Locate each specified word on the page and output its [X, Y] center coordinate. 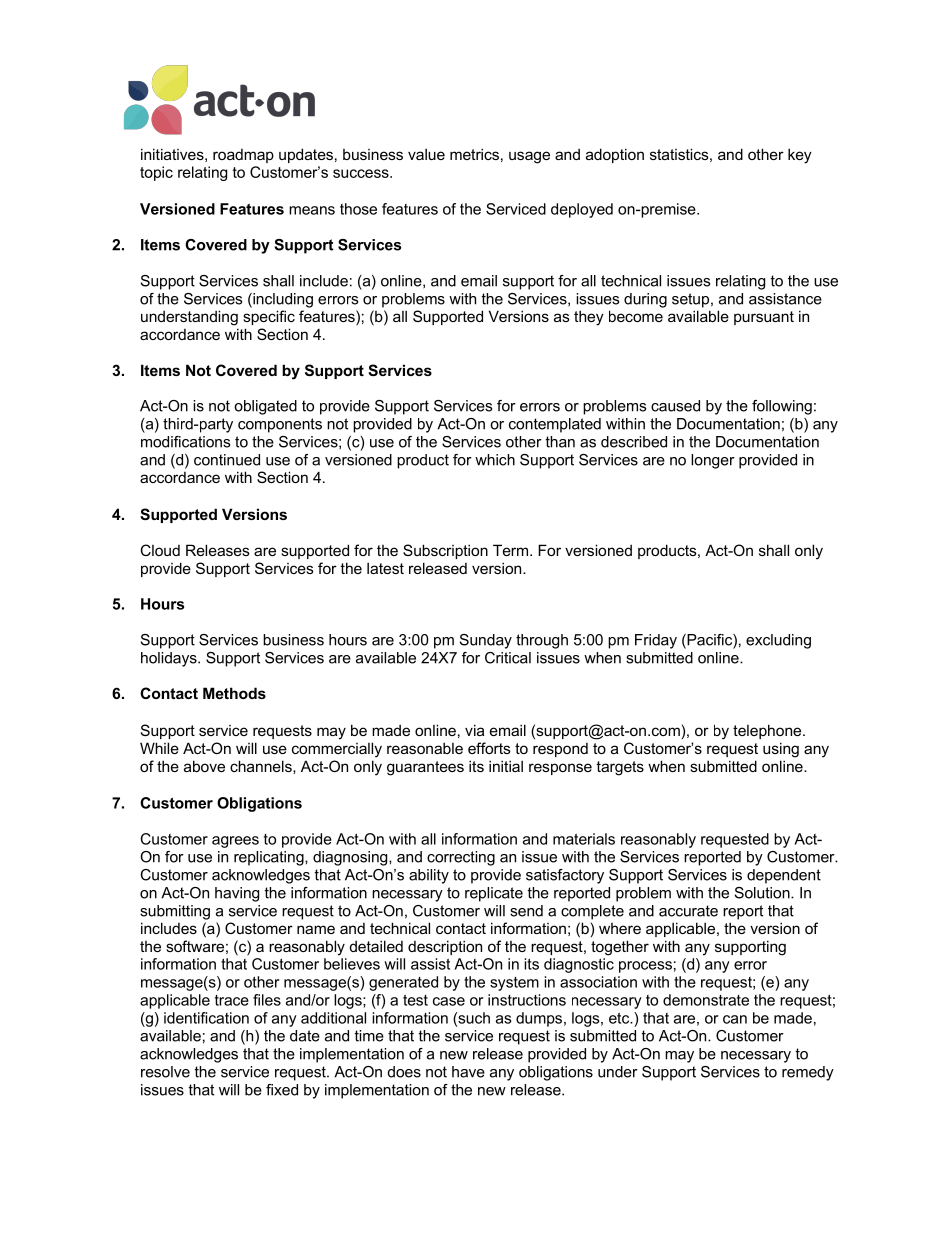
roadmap [243, 156]
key [800, 156]
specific [269, 317]
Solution [763, 893]
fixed [282, 1090]
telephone [768, 731]
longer [713, 461]
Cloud [160, 550]
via [474, 730]
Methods [234, 693]
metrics [474, 154]
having [237, 894]
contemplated [555, 425]
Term [512, 550]
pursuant [764, 318]
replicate [494, 894]
